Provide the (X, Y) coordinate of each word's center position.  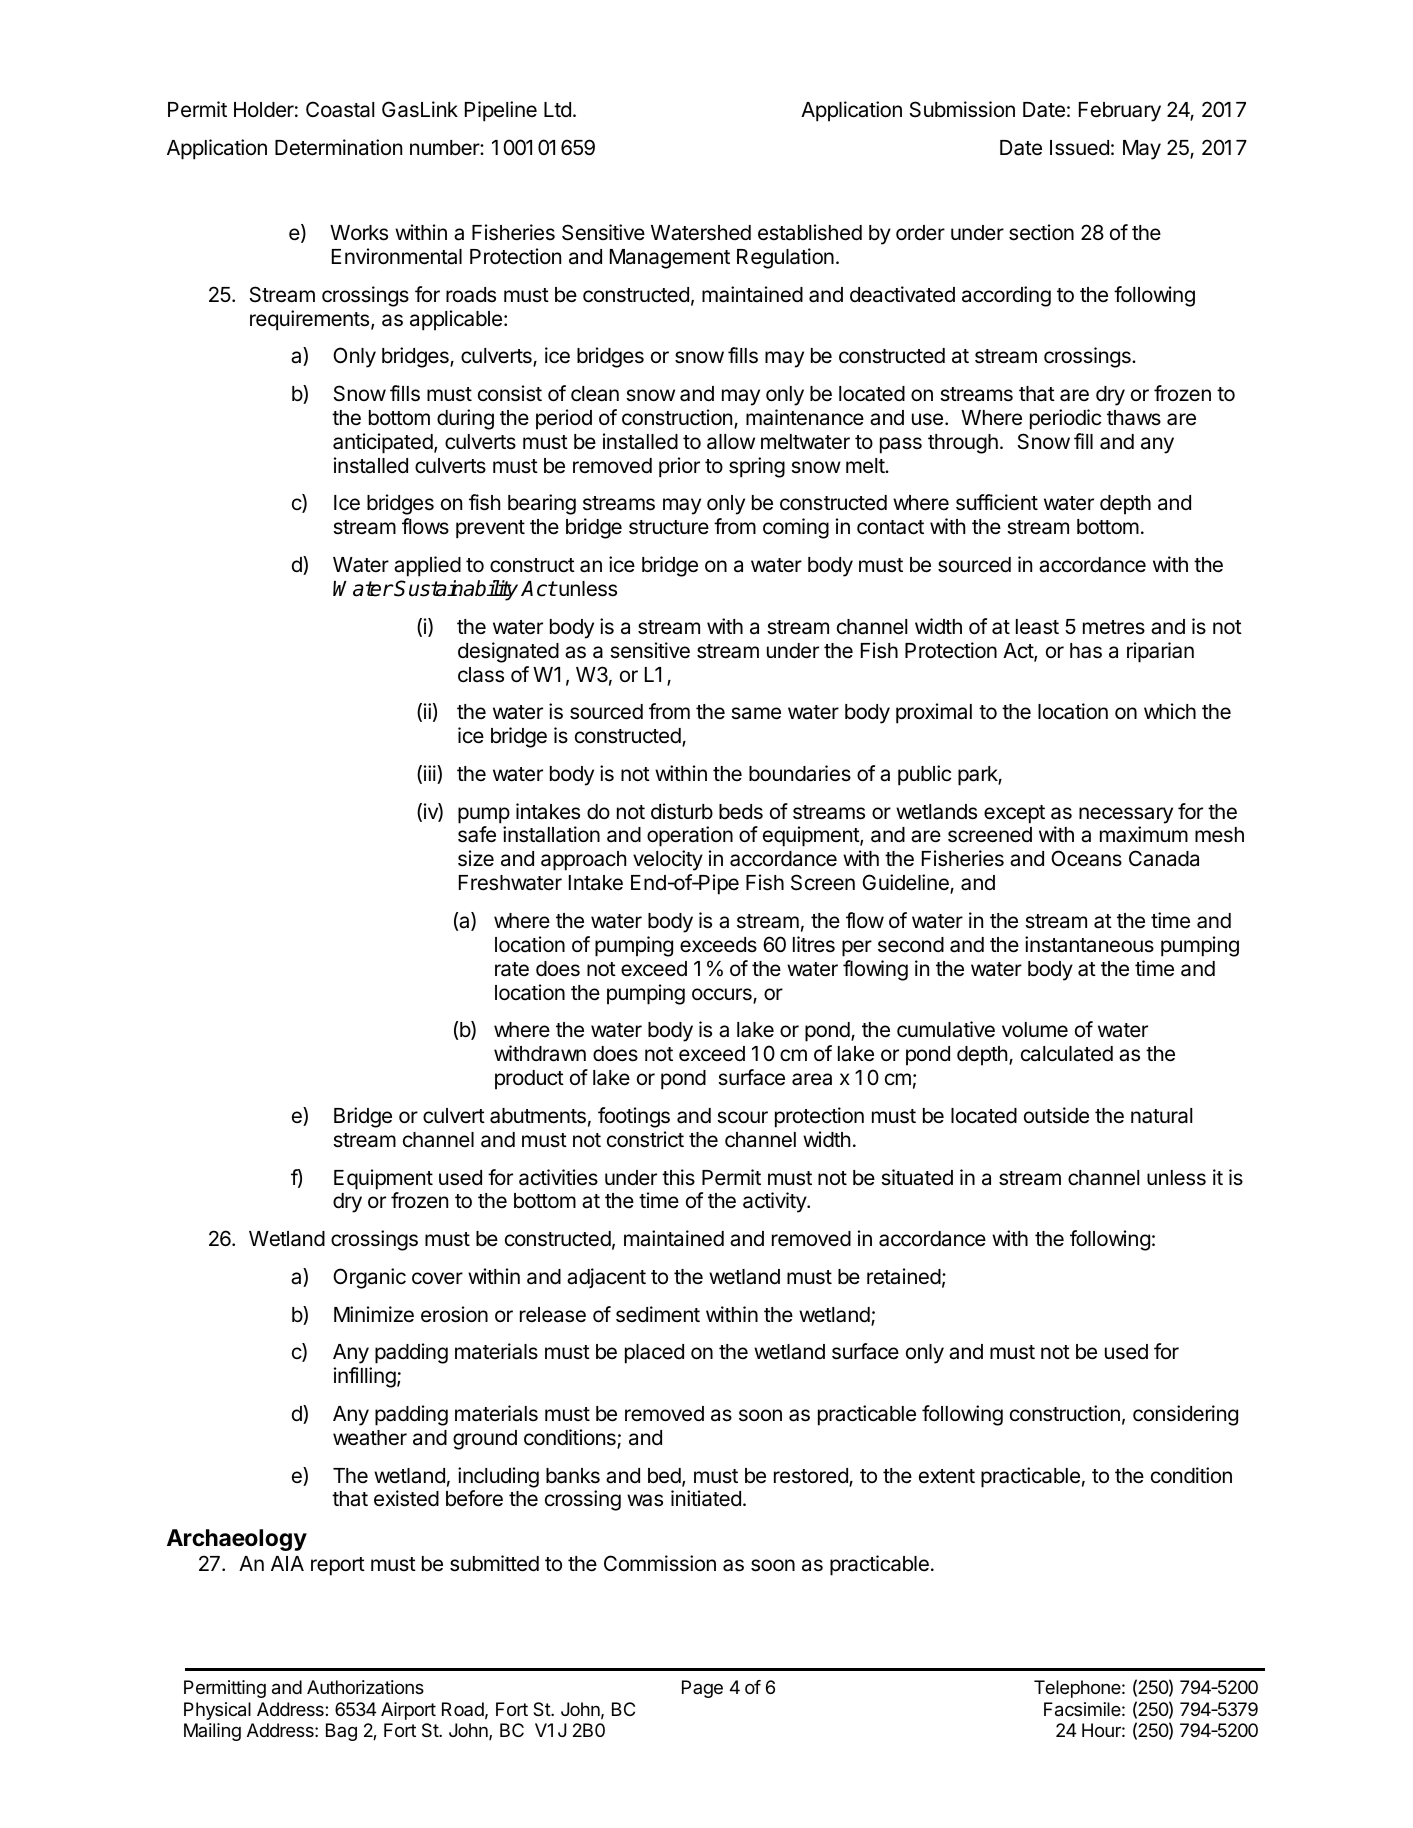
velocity (668, 860)
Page (702, 1689)
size (476, 858)
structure (669, 527)
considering (1185, 1415)
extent (947, 1476)
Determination (338, 147)
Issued (1079, 148)
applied (427, 566)
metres (1114, 627)
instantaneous (1089, 944)
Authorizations (365, 1687)
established (810, 232)
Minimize (374, 1314)
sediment (658, 1314)
